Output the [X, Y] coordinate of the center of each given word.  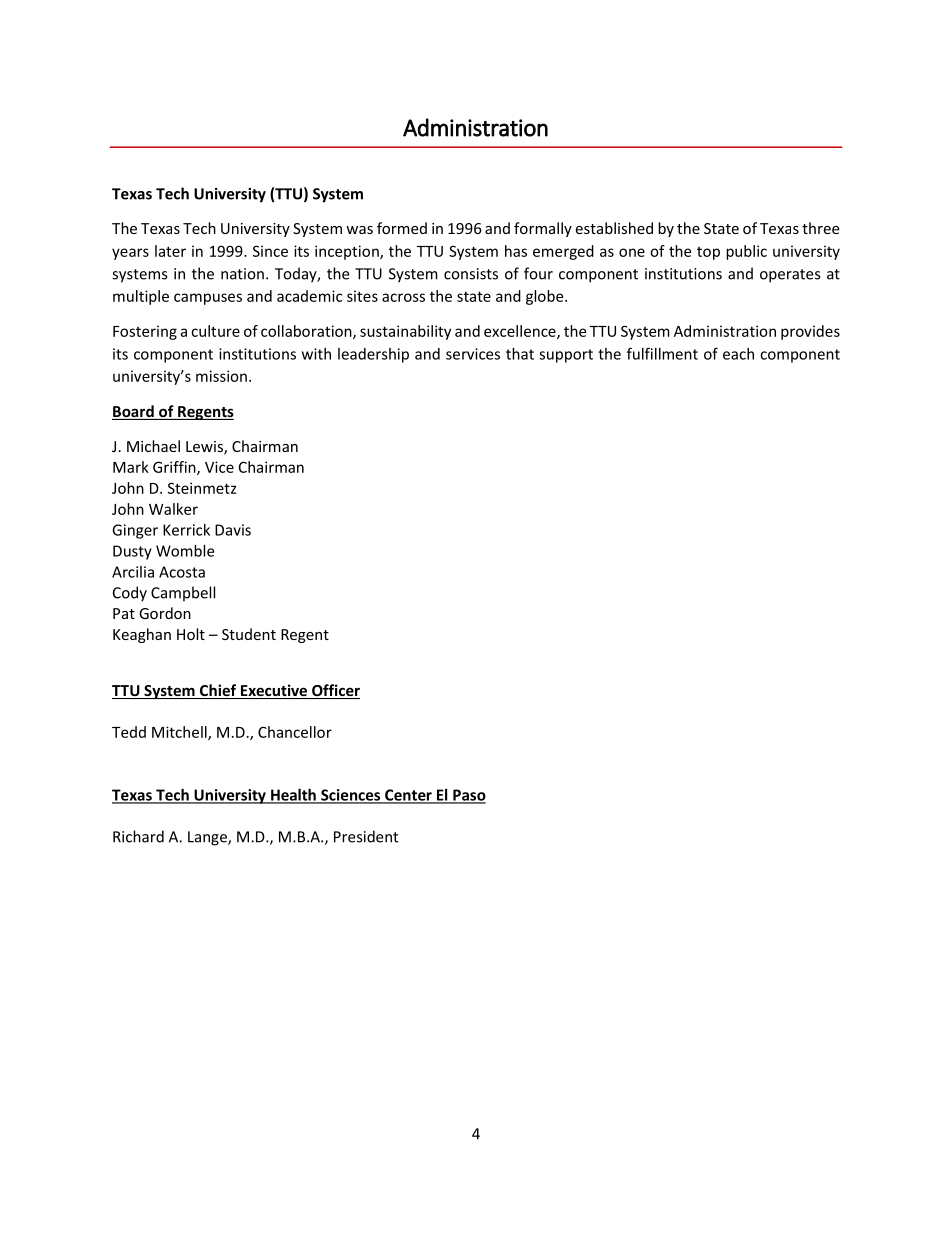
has [516, 251]
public [746, 252]
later [170, 251]
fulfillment [662, 353]
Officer [335, 691]
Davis [233, 530]
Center [408, 796]
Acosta [182, 572]
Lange [208, 838]
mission [221, 376]
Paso [468, 796]
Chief [218, 691]
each [738, 354]
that [520, 354]
